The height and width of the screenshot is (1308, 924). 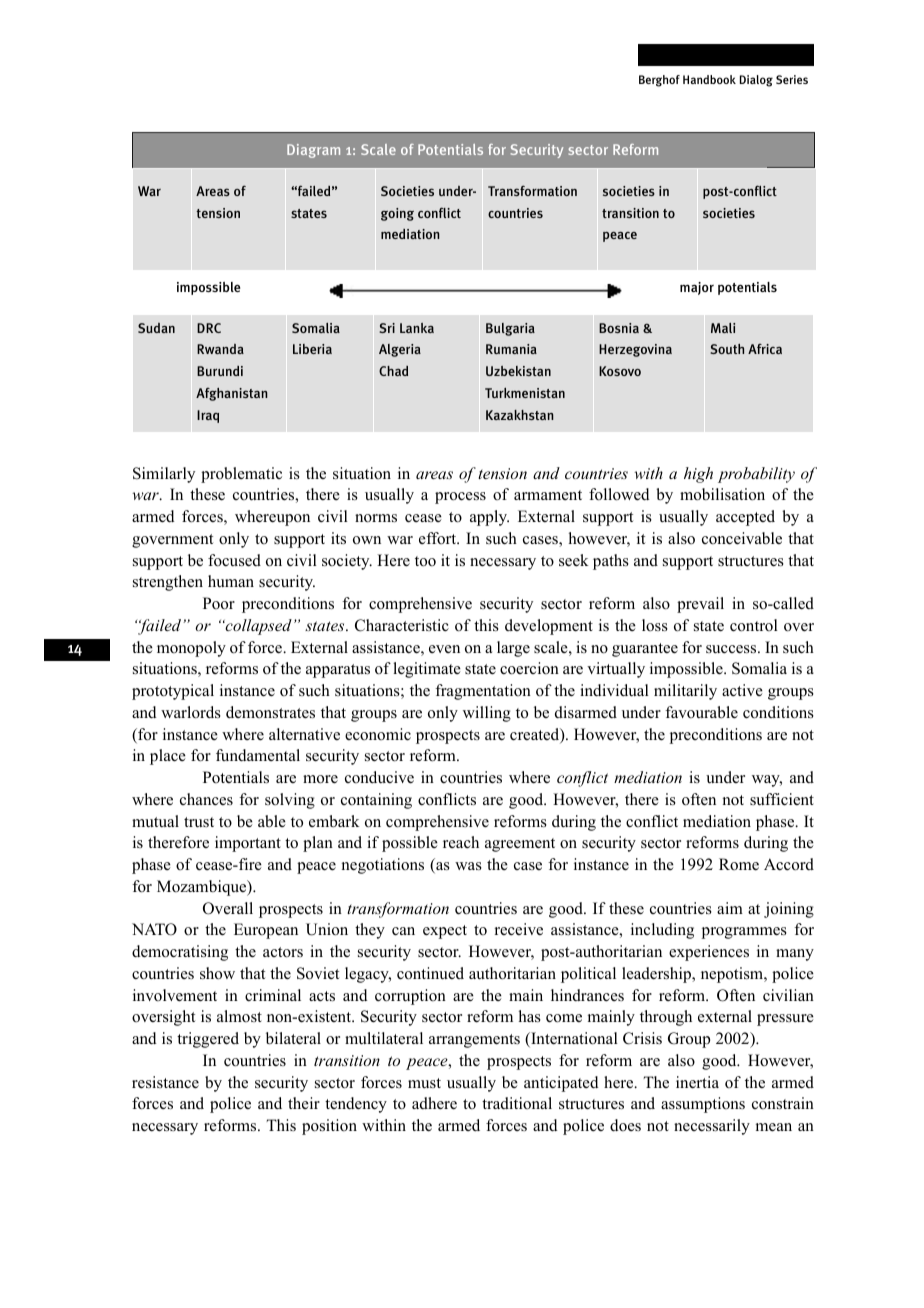 What do you see at coordinates (756, 81) in the screenshot?
I see `Dialog` at bounding box center [756, 81].
